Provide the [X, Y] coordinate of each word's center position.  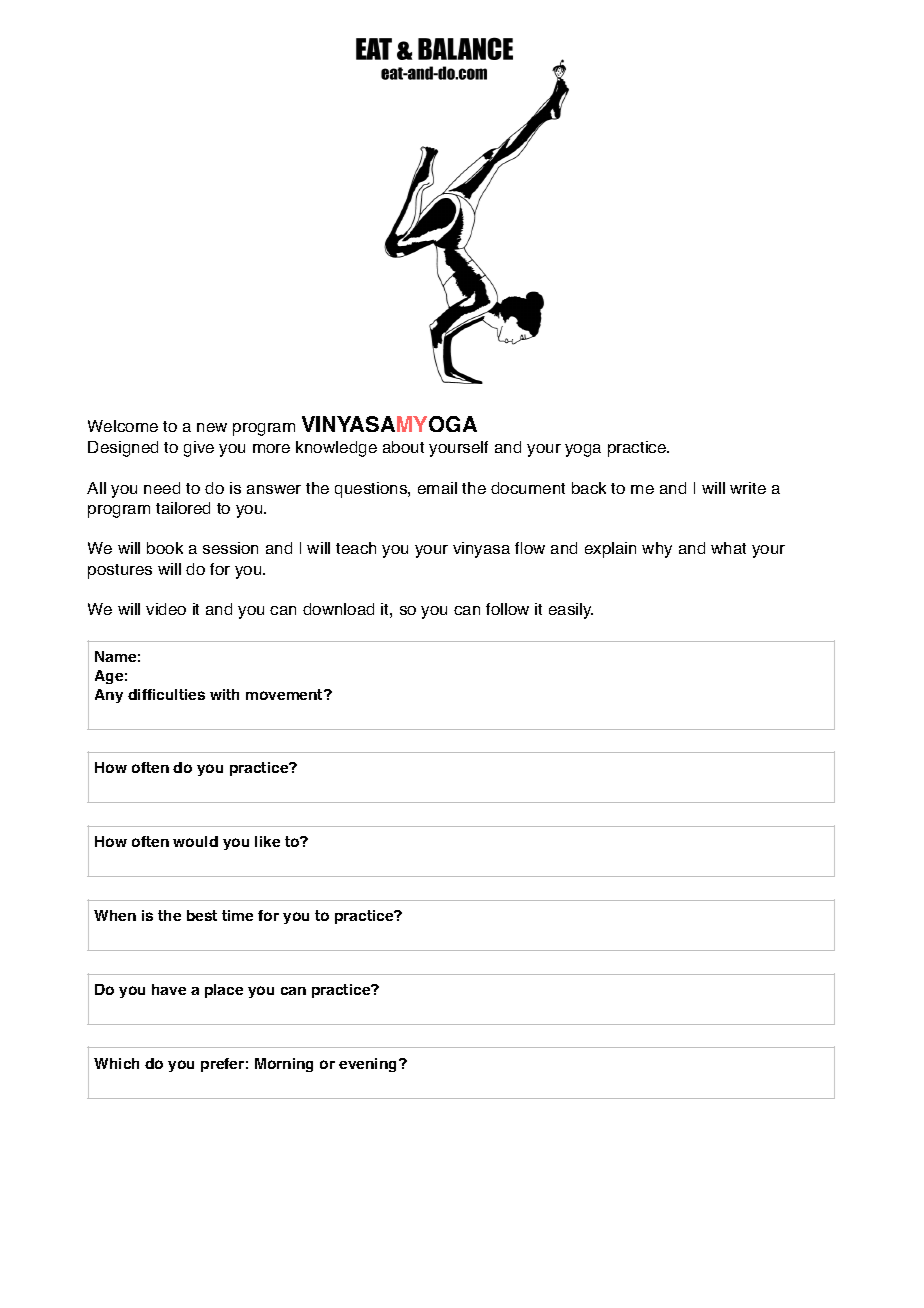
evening [369, 1065]
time [237, 915]
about [403, 447]
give [199, 449]
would [195, 841]
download [338, 609]
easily [571, 611]
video [166, 609]
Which [116, 1063]
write [748, 488]
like [267, 841]
